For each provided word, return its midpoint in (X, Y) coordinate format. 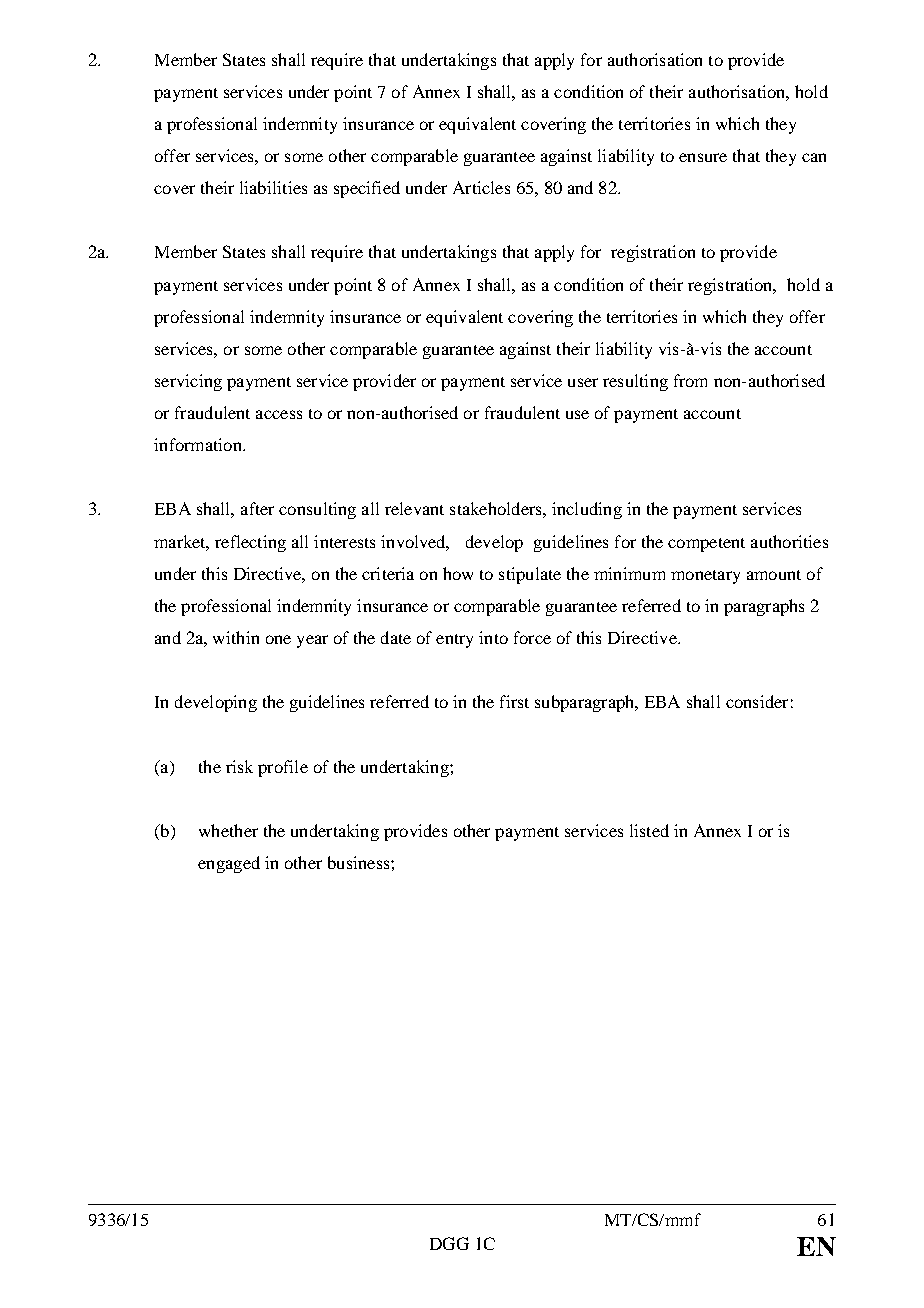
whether (228, 830)
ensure (703, 157)
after (257, 508)
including (587, 510)
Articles (481, 187)
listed (649, 830)
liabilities (273, 187)
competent (706, 545)
